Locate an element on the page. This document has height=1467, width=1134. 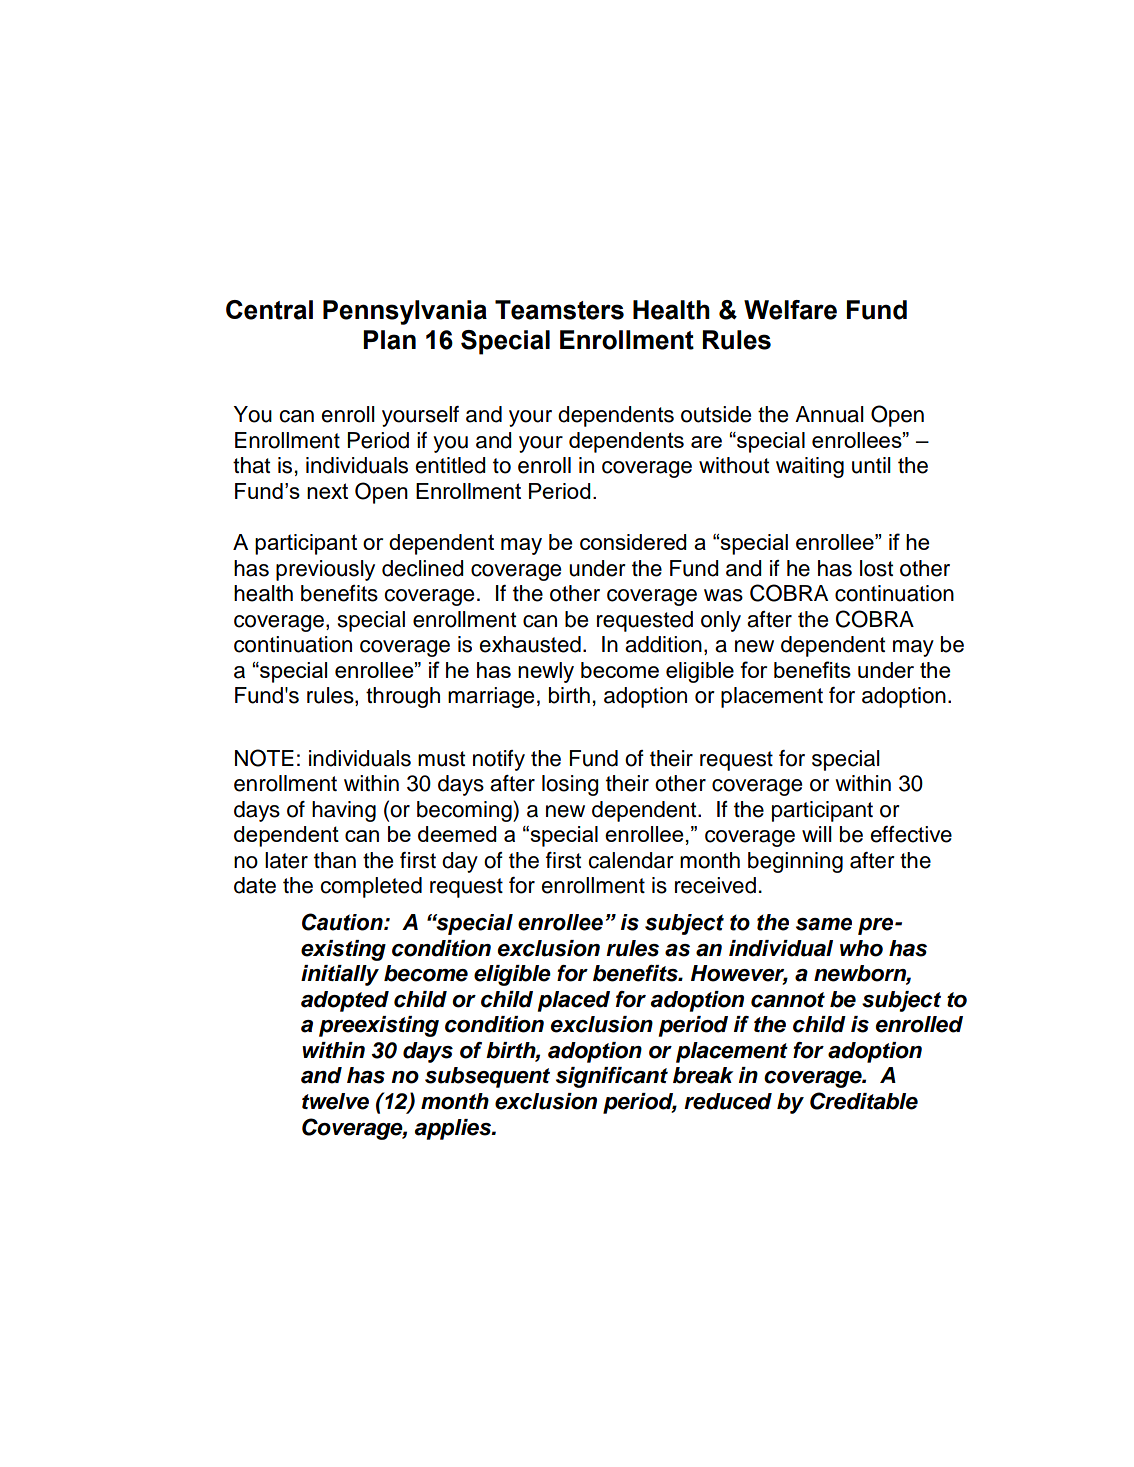
only is located at coordinates (721, 621).
